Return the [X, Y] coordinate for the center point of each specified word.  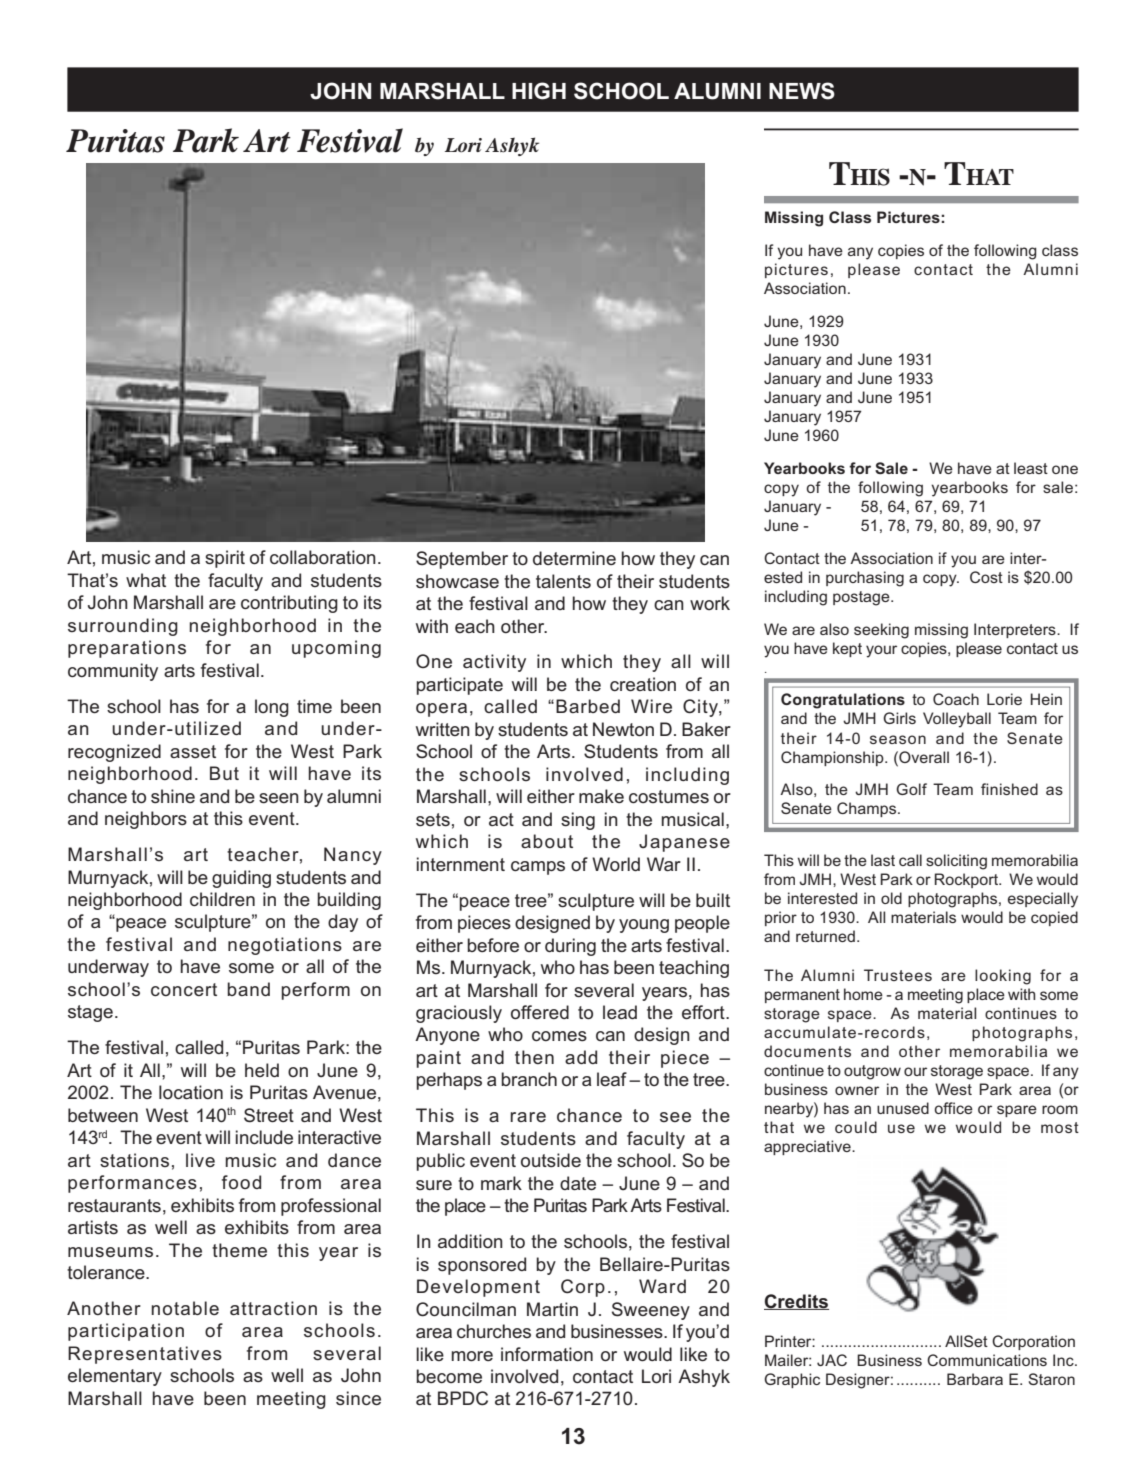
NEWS [802, 91]
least [1031, 468]
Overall [923, 757]
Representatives [145, 1355]
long [272, 708]
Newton [623, 729]
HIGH [539, 91]
